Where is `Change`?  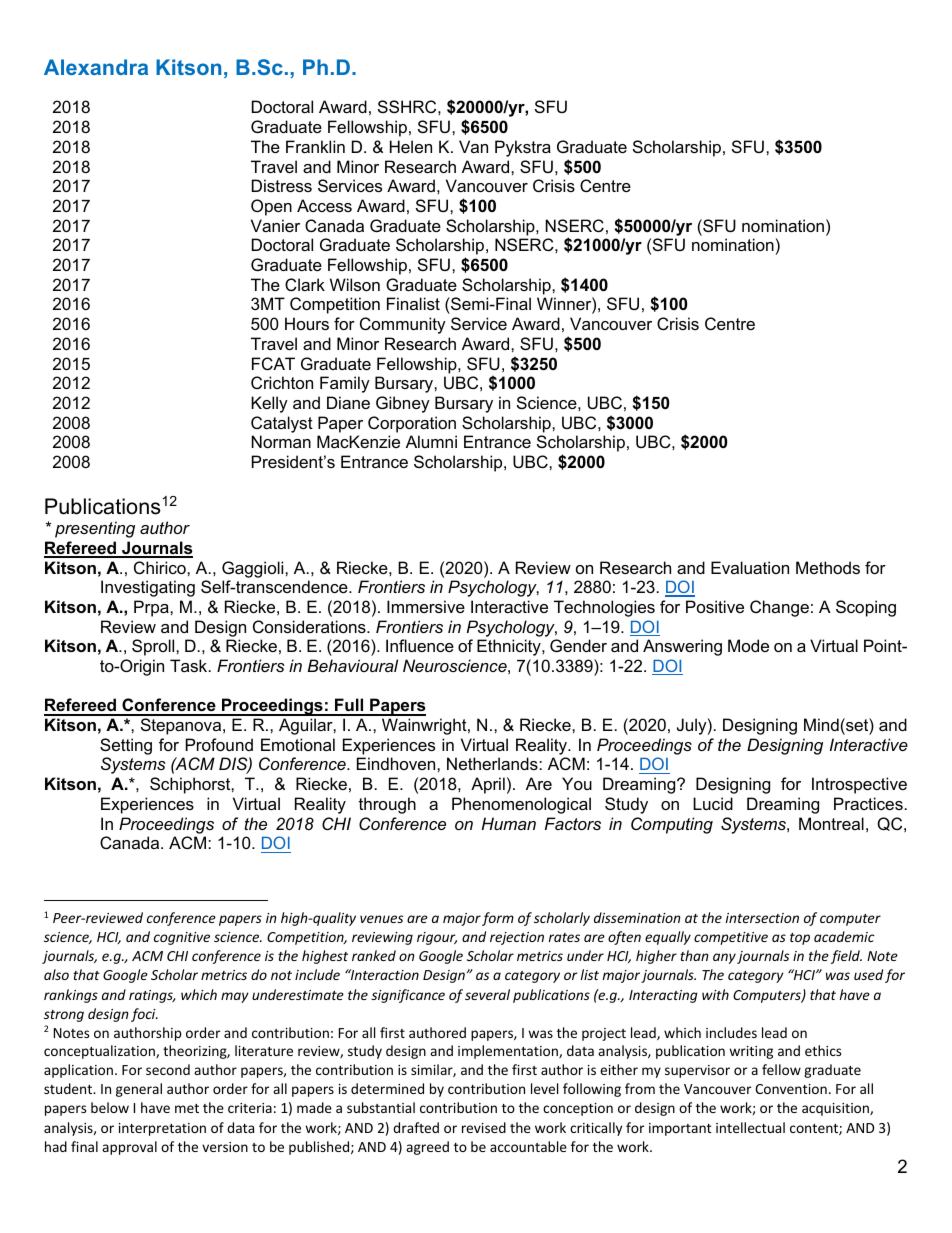 Change is located at coordinates (779, 608).
